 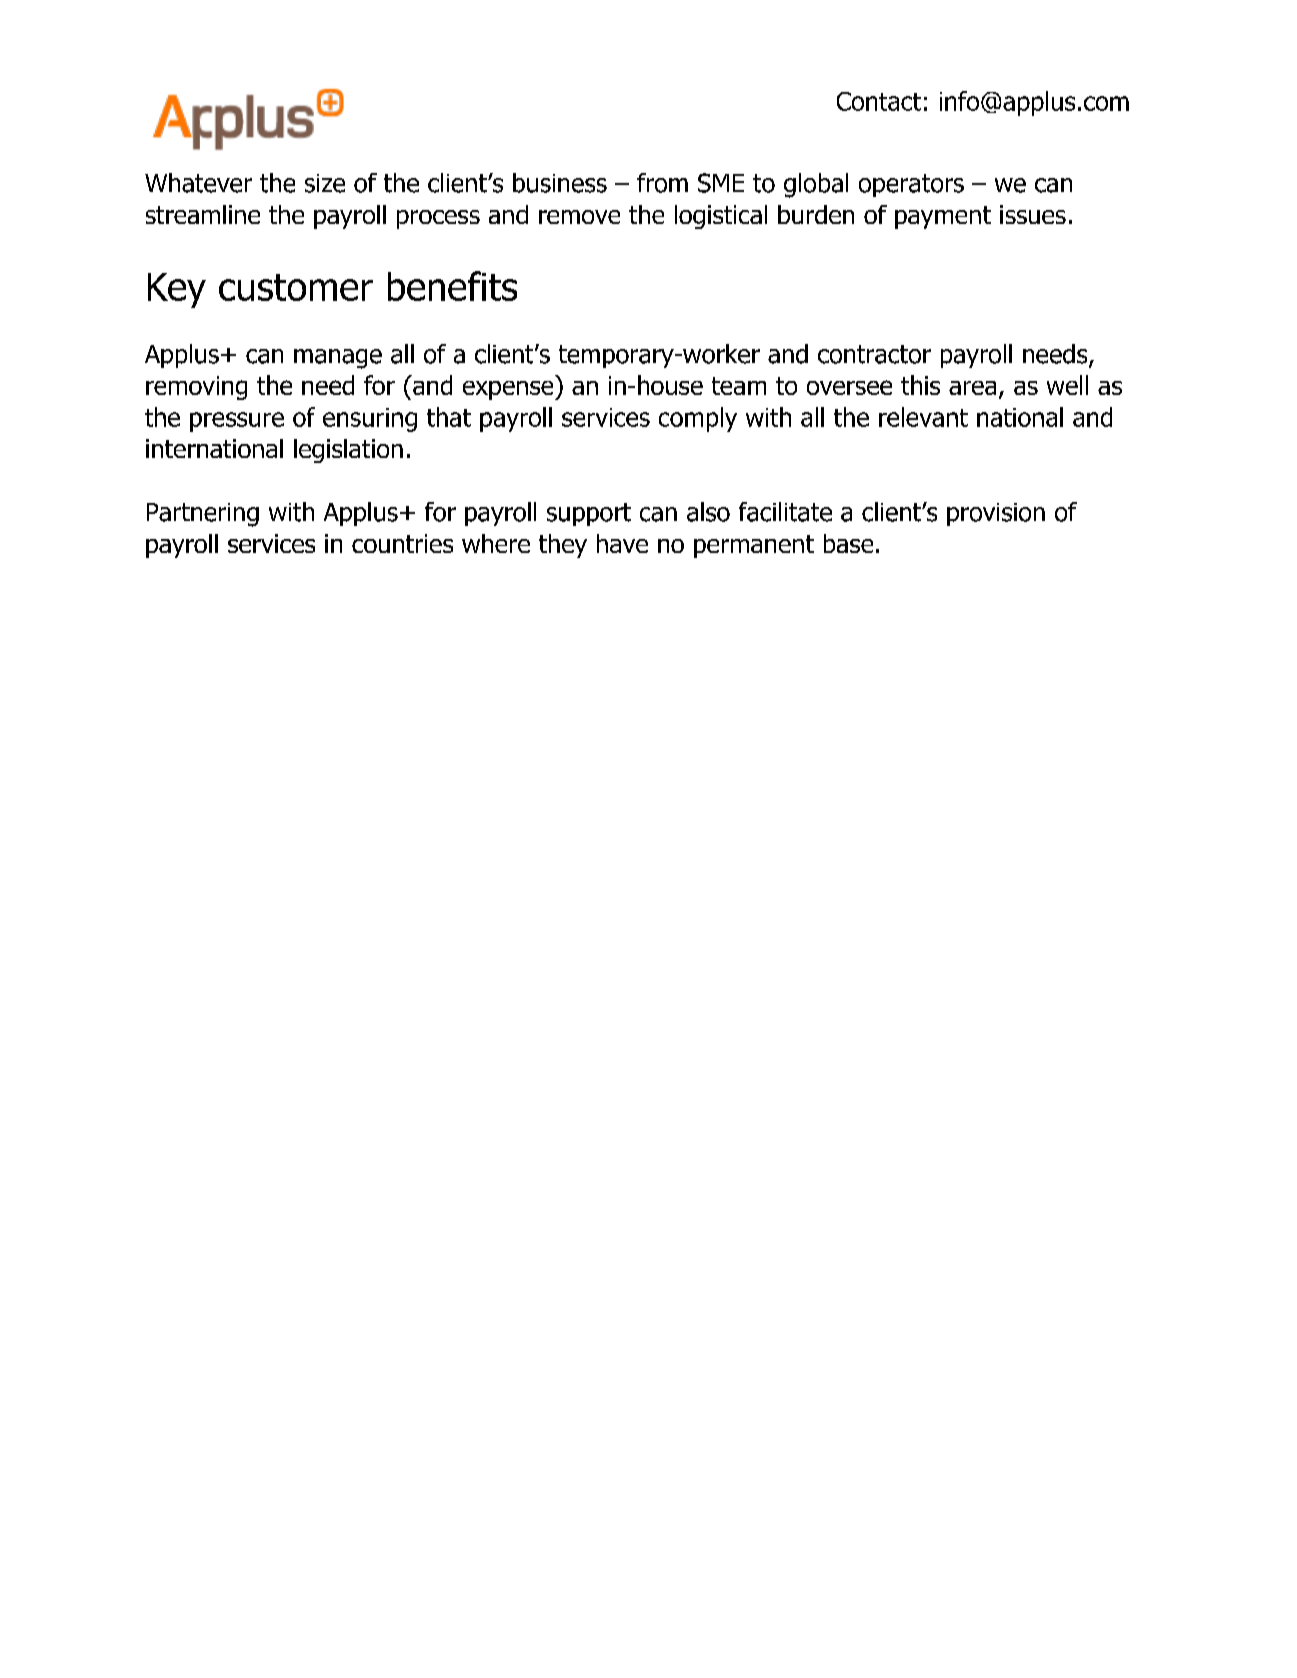 What do you see at coordinates (996, 514) in the page?
I see `provision` at bounding box center [996, 514].
